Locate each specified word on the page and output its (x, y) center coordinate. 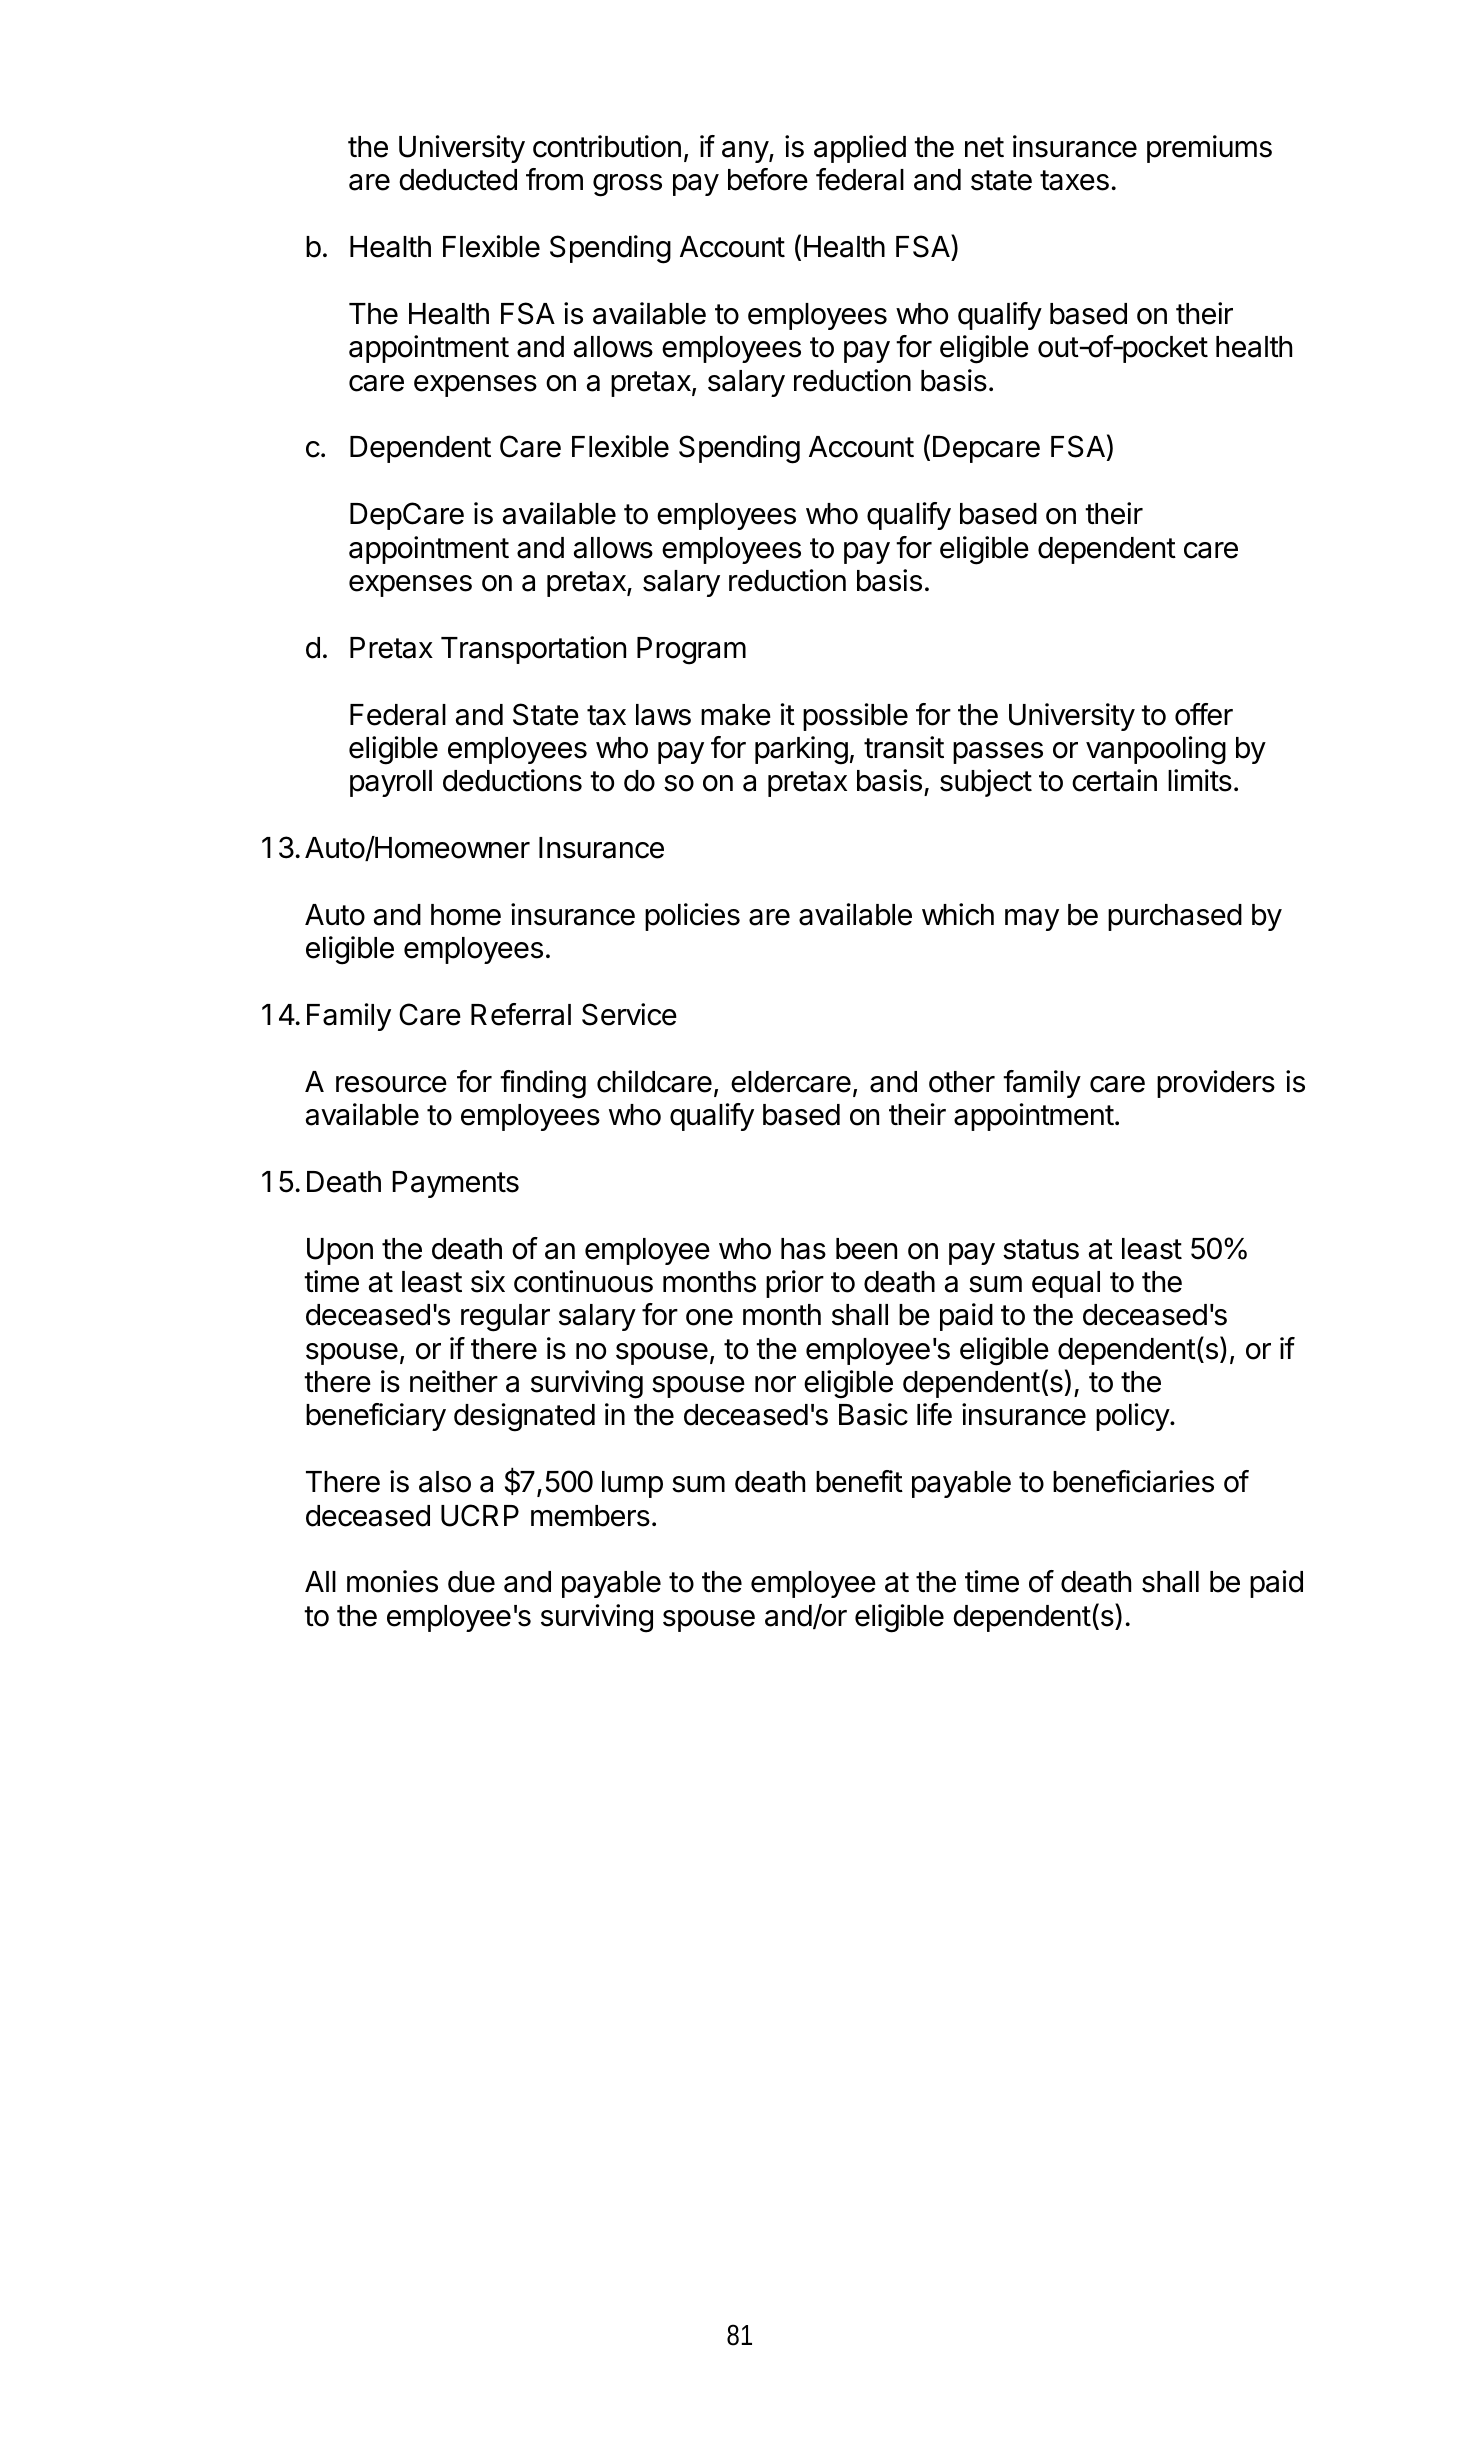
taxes (1074, 180)
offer (1204, 714)
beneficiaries (1133, 1481)
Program (691, 651)
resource (391, 1084)
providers (1216, 1084)
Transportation (533, 650)
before (768, 179)
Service (629, 1014)
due (471, 1582)
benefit (859, 1481)
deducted (458, 180)
